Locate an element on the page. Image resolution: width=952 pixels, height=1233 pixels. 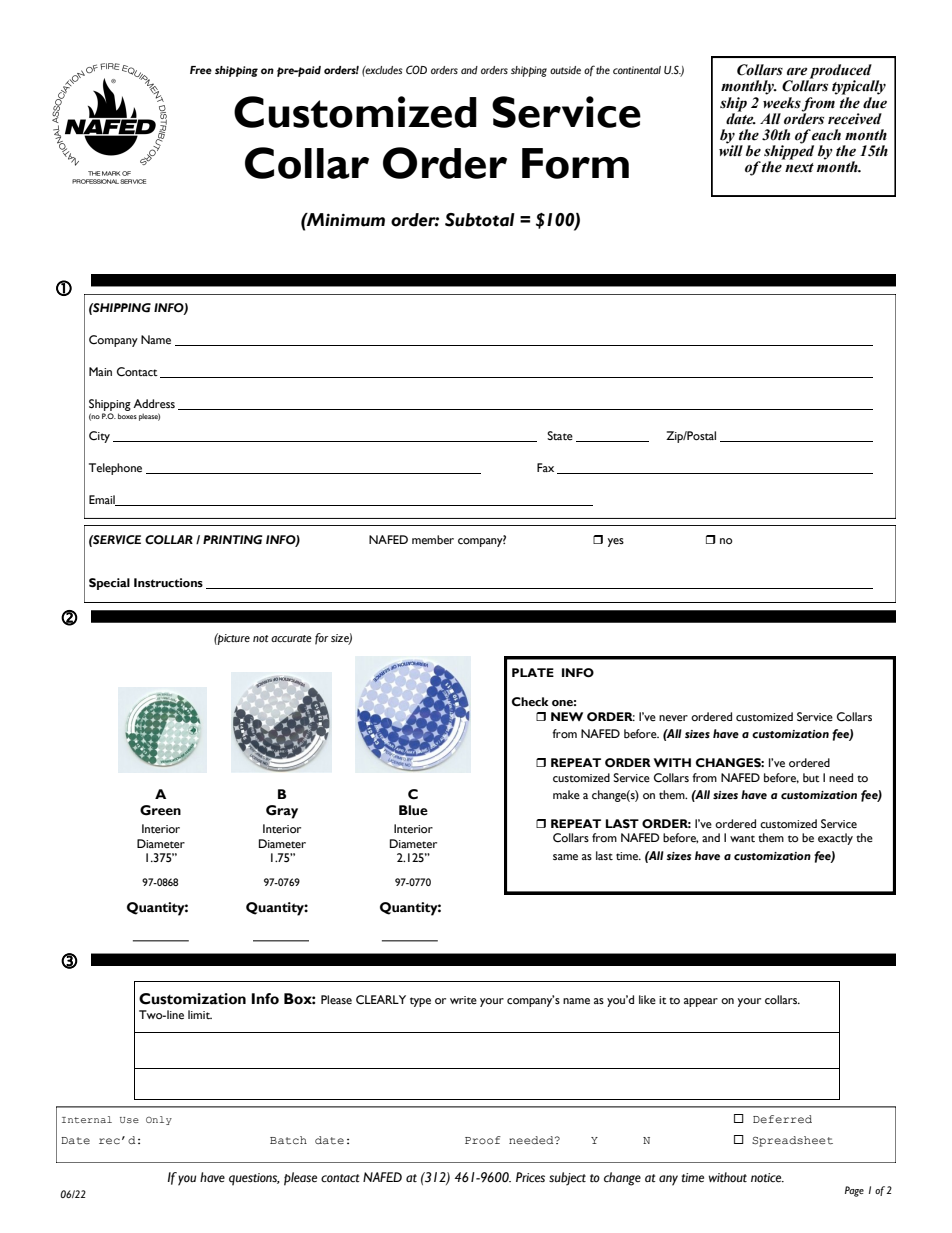
COD is located at coordinates (416, 69).
